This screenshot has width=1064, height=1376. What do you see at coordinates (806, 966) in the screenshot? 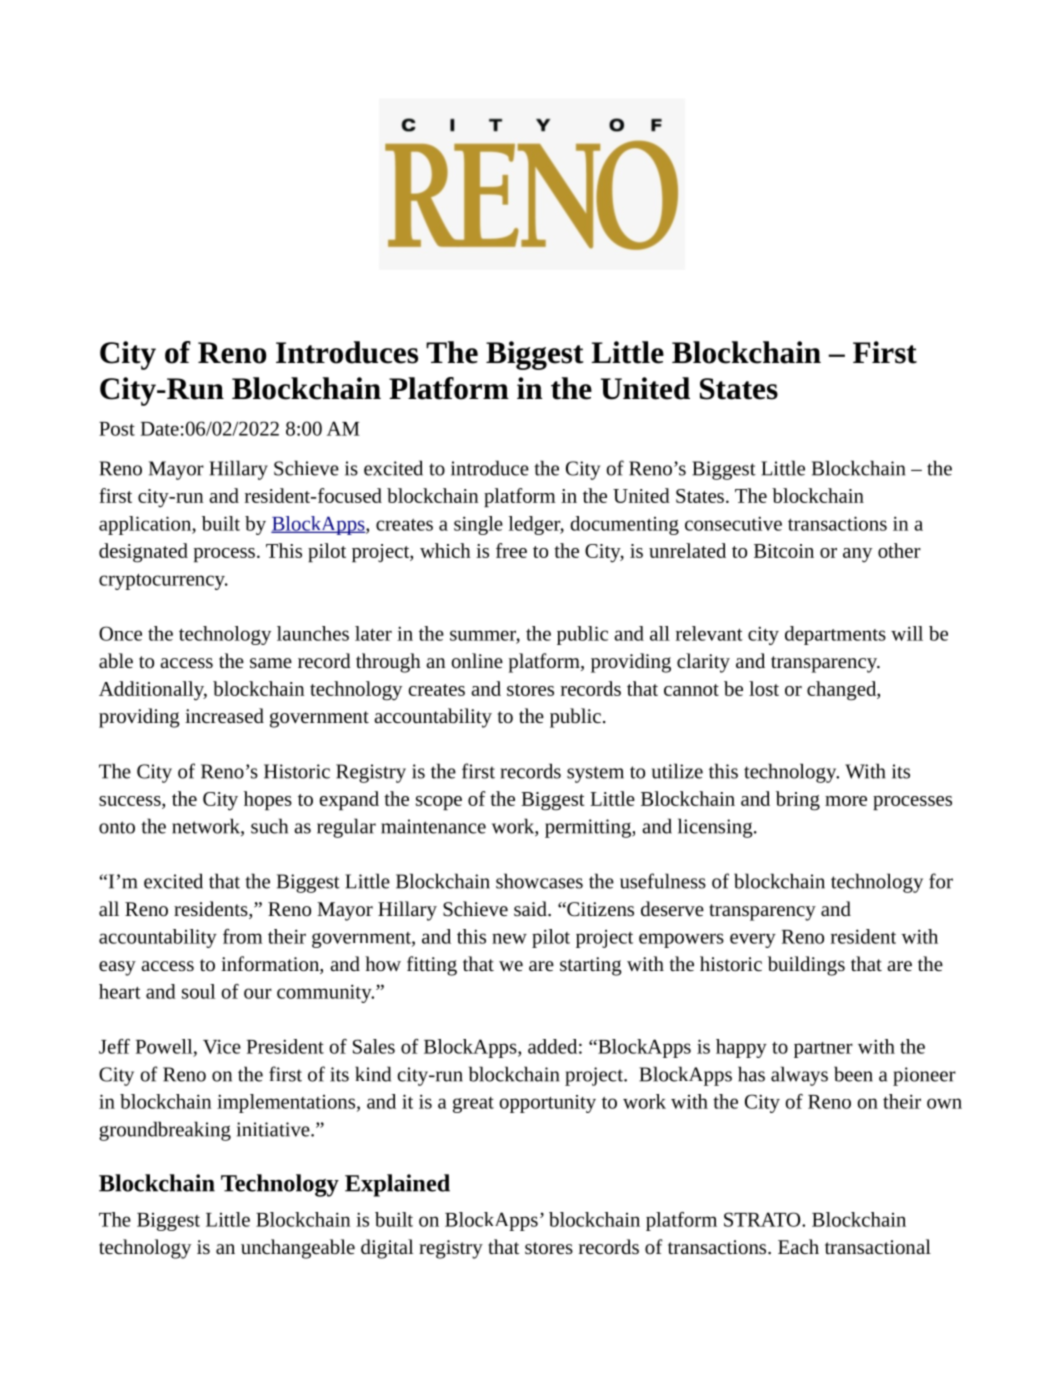
I see `buildings` at bounding box center [806, 966].
